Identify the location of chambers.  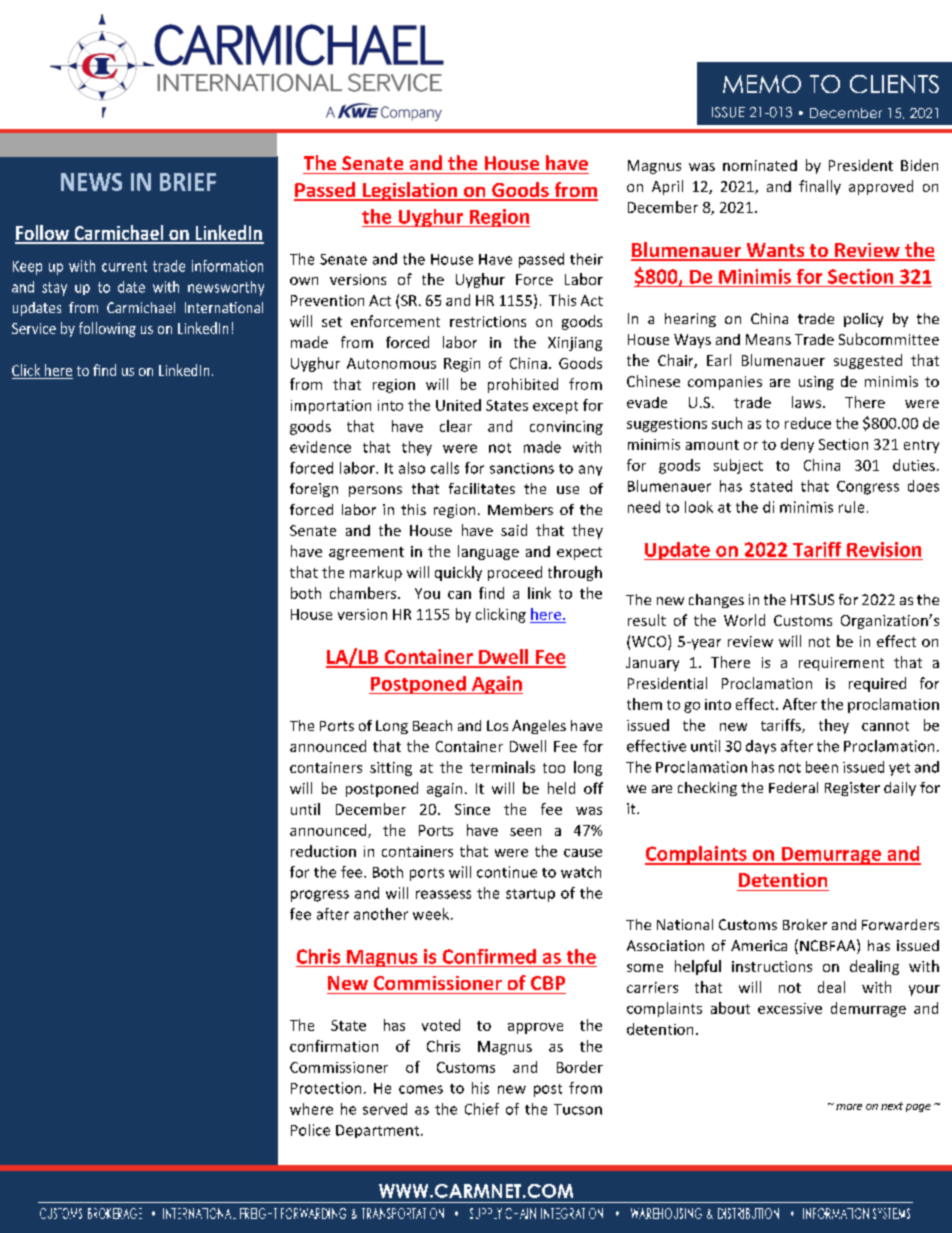
(364, 593).
